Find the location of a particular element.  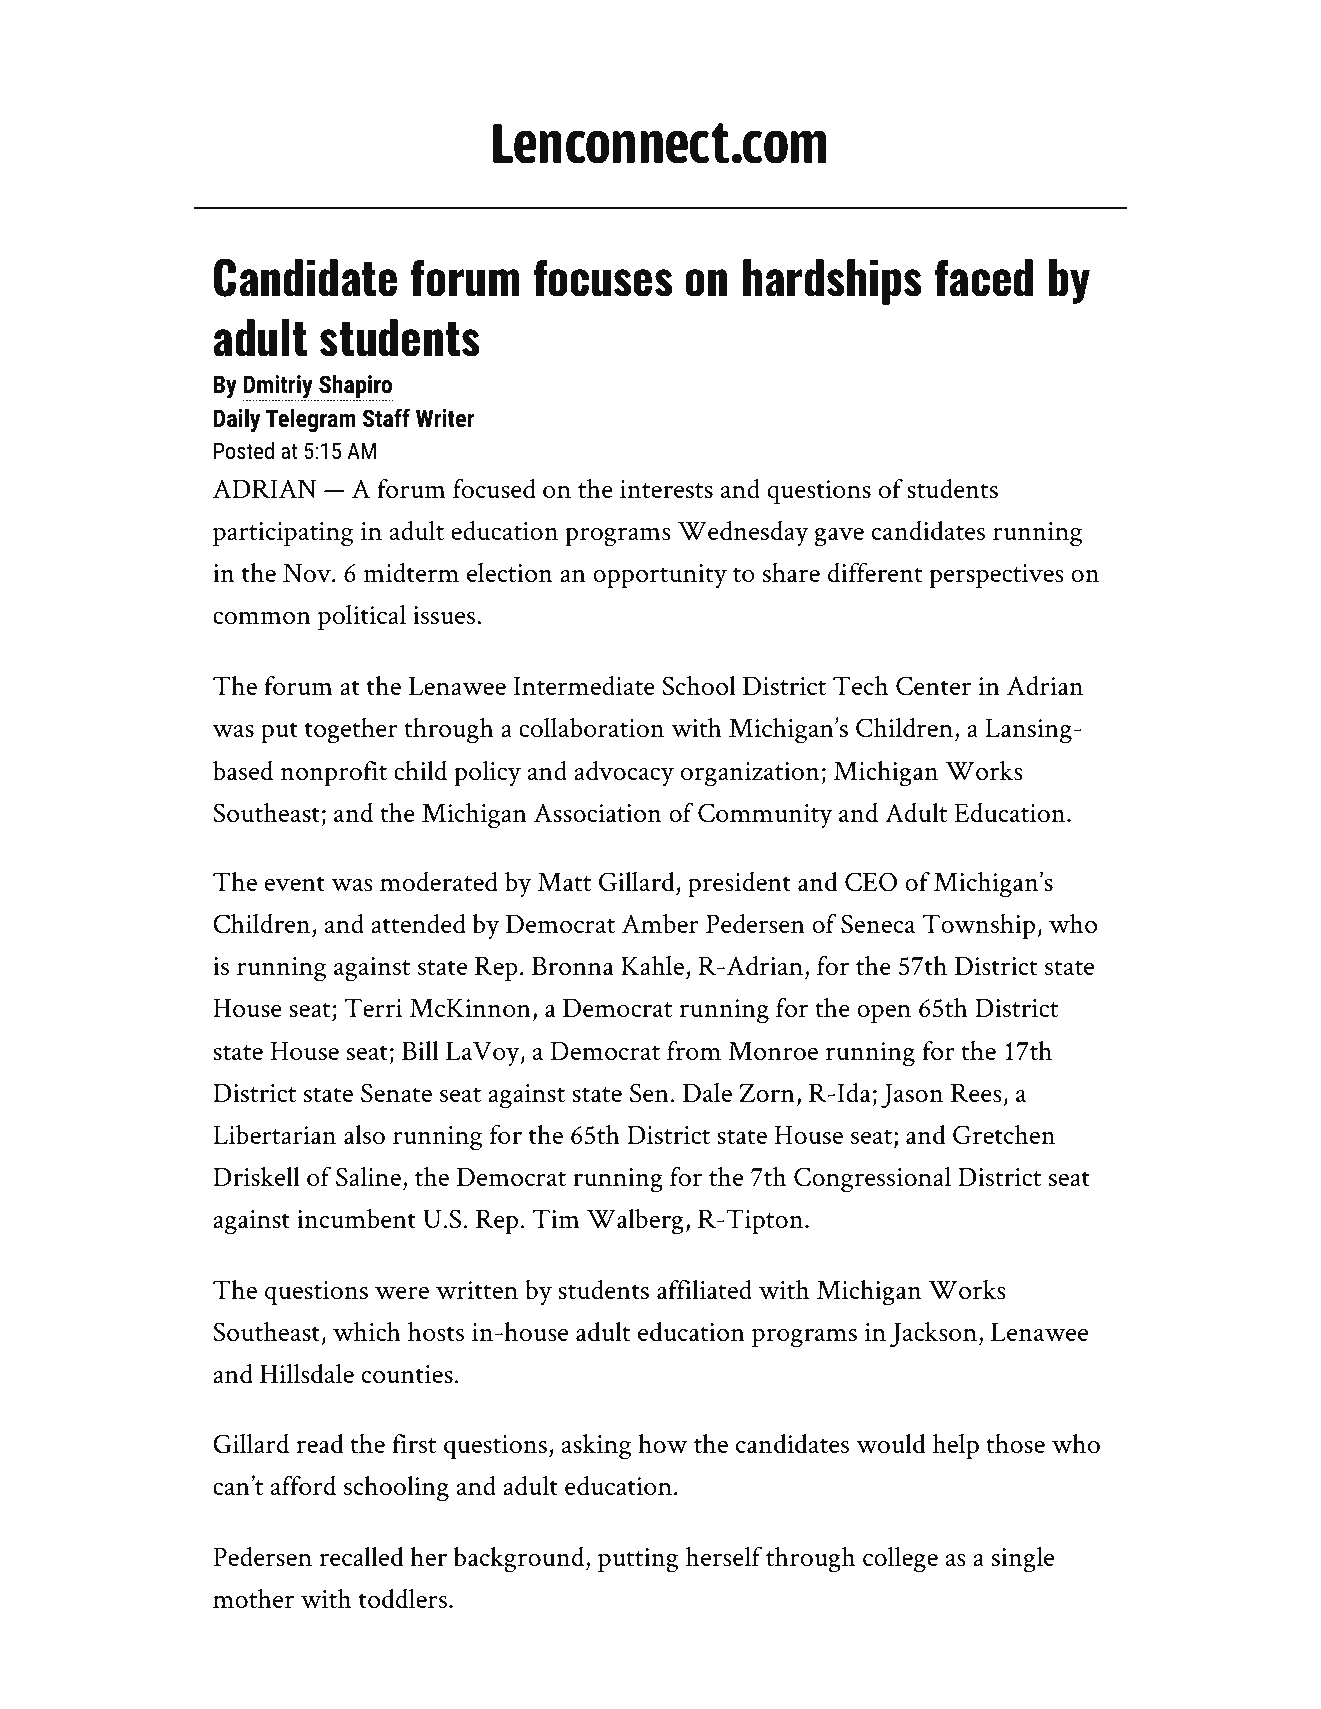

faced is located at coordinates (983, 278).
